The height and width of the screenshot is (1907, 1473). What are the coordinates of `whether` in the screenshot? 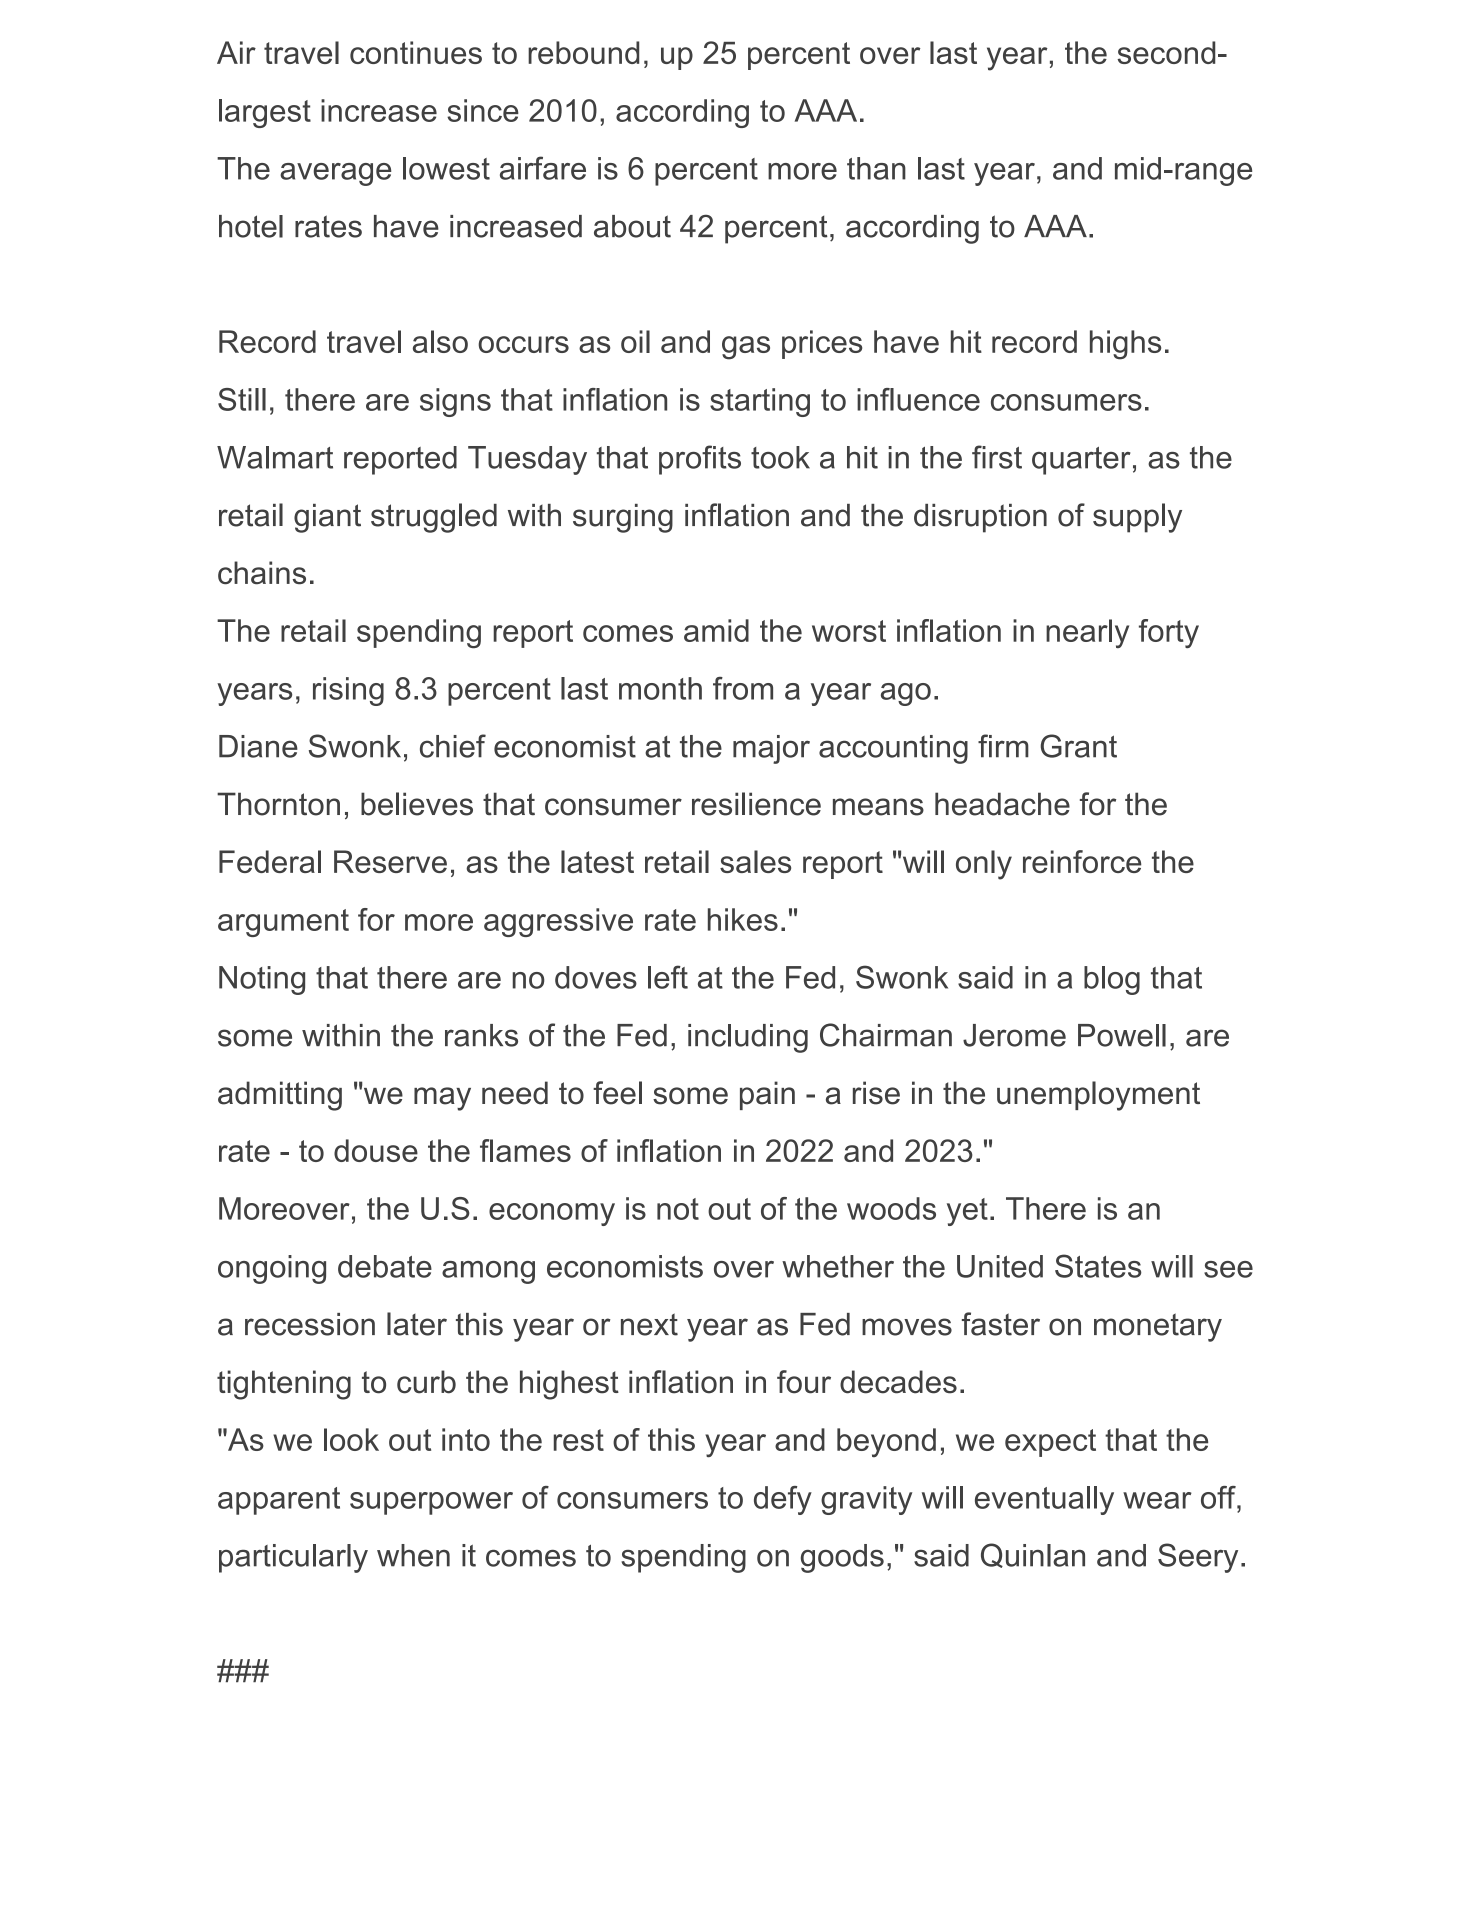 It's located at (838, 1266).
